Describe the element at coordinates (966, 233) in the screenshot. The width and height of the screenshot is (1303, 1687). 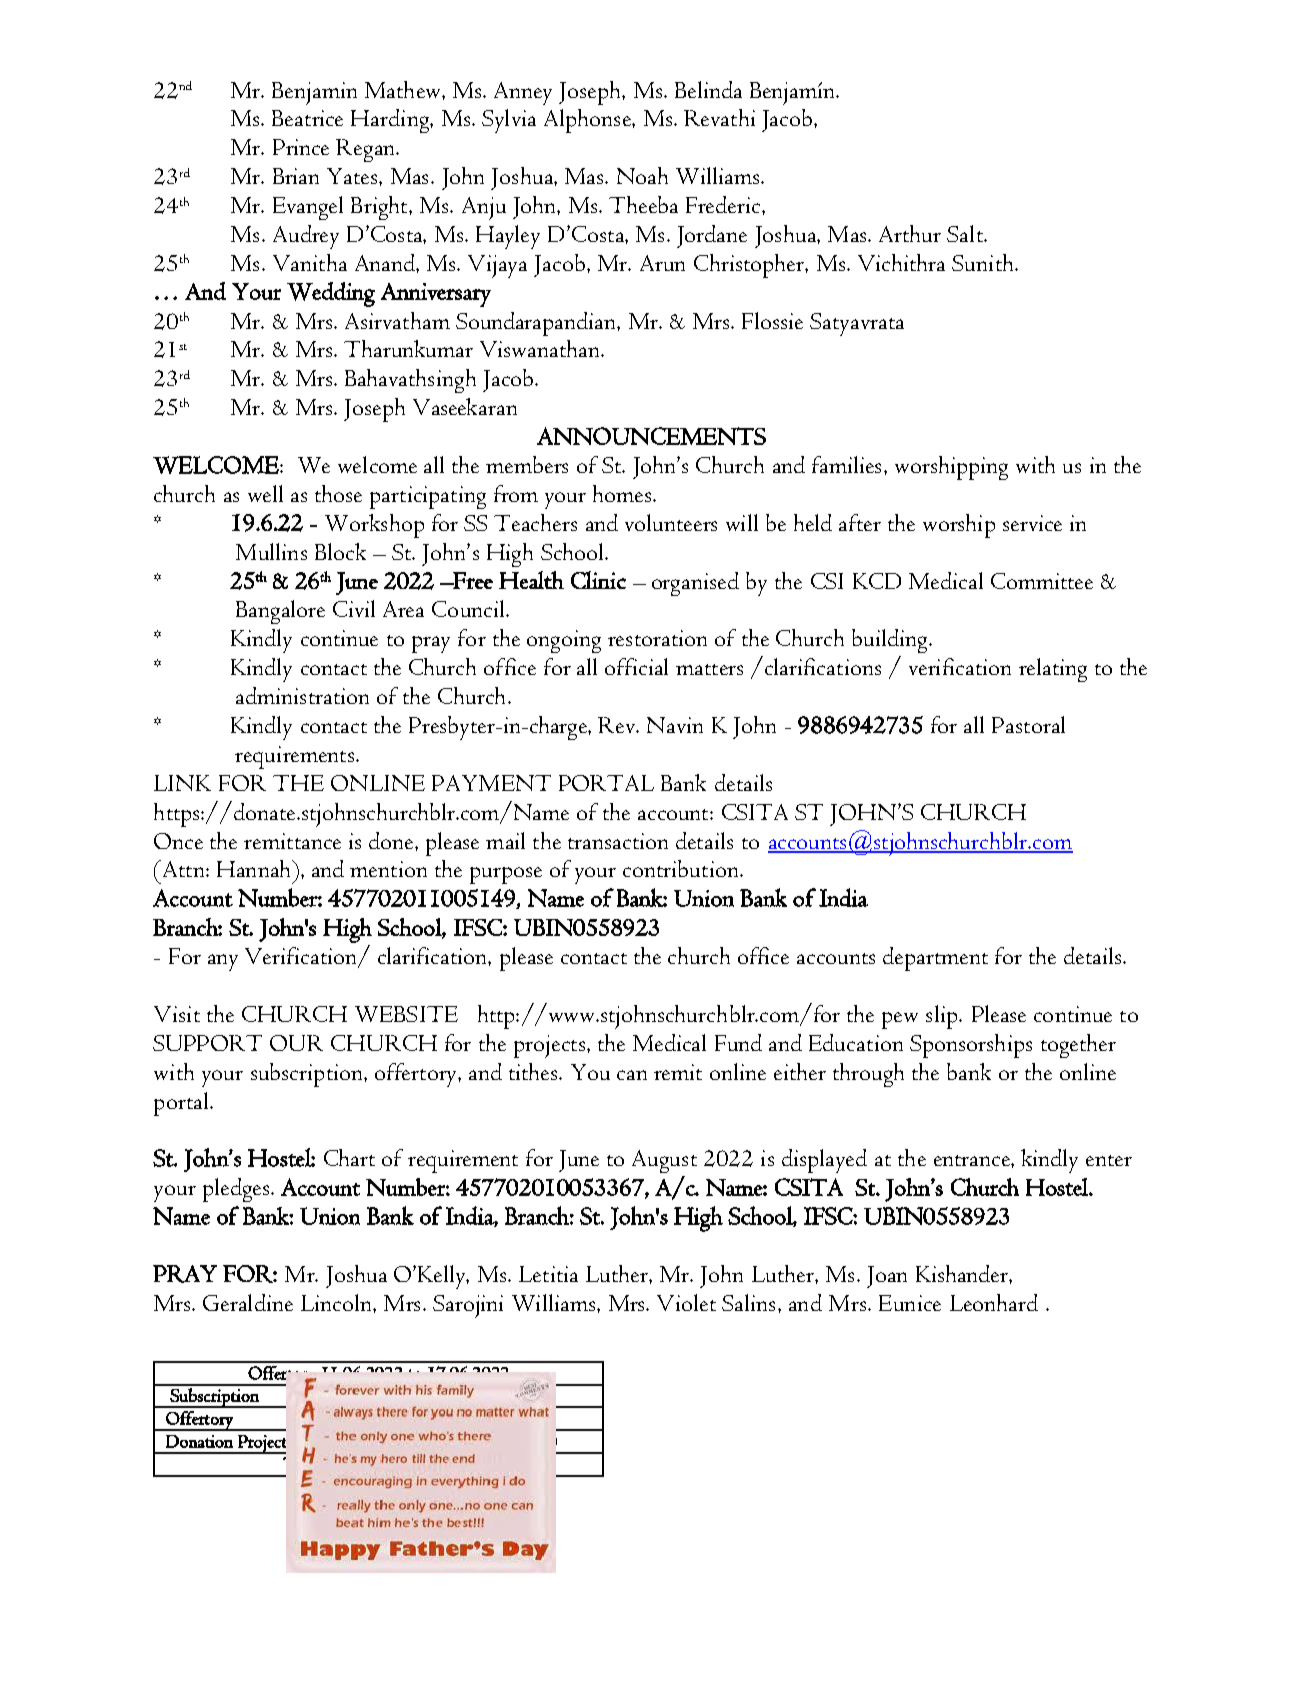
I see `Salt` at that location.
